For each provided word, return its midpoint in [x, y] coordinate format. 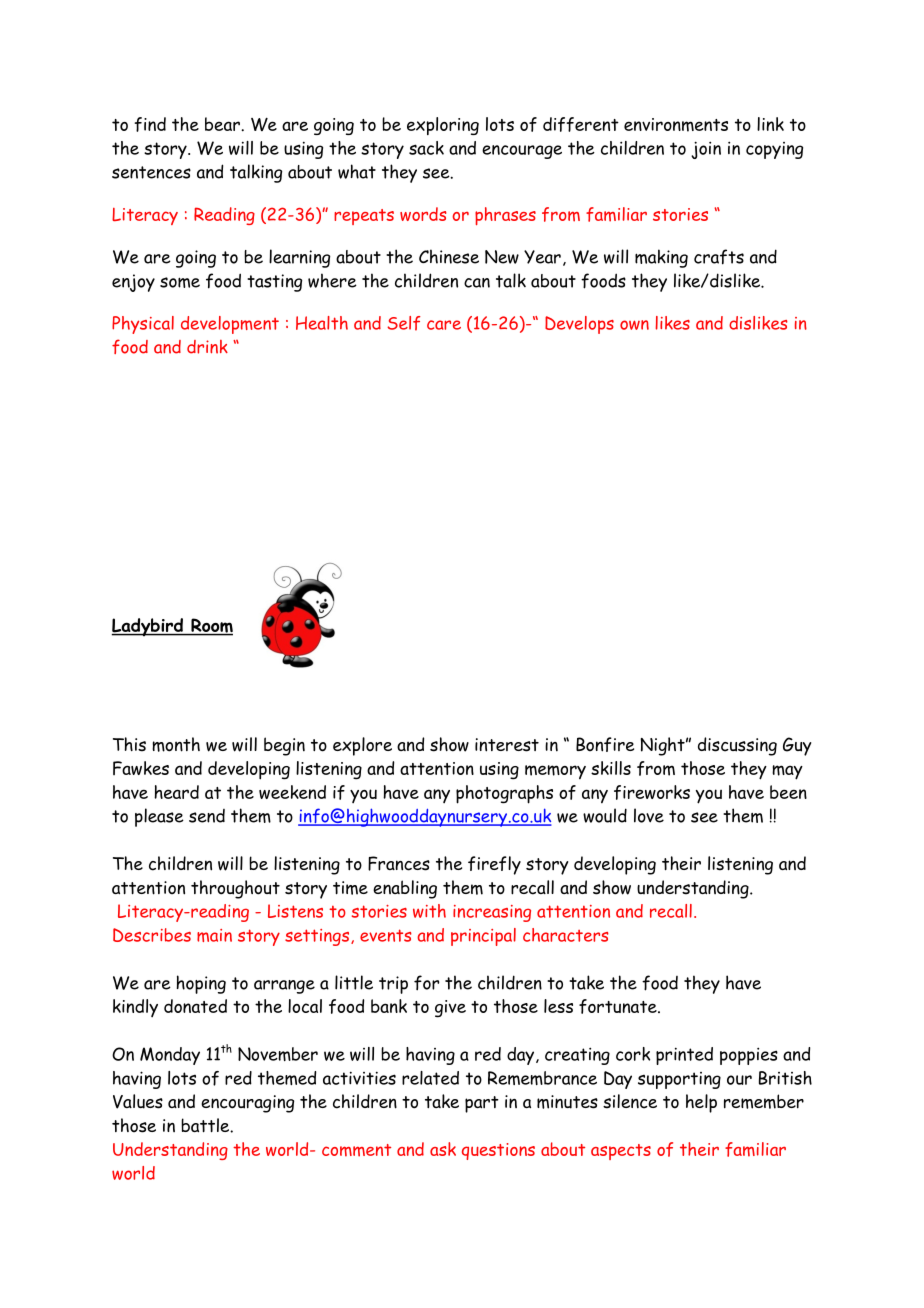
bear [223, 124]
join [706, 150]
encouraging [247, 1104]
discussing [737, 746]
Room [211, 626]
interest [507, 745]
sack [426, 148]
